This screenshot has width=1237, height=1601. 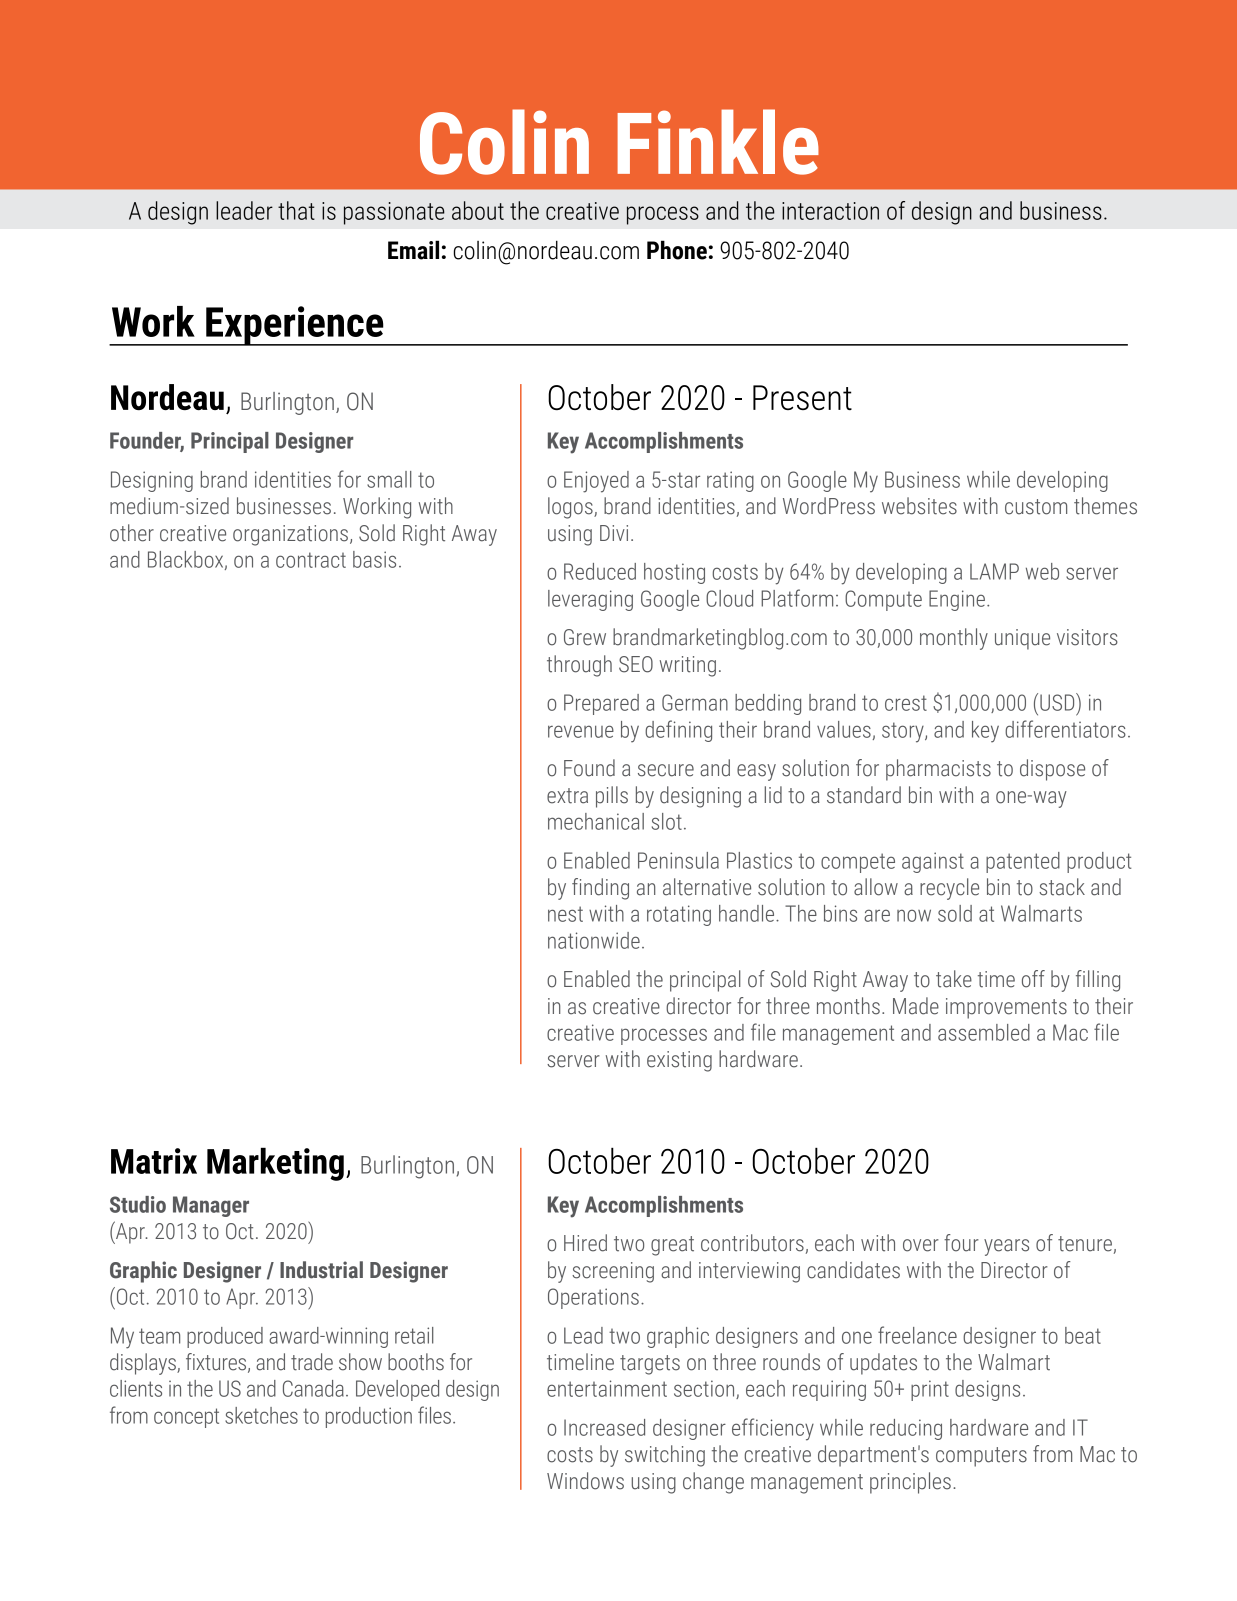 What do you see at coordinates (296, 210) in the screenshot?
I see `that` at bounding box center [296, 210].
